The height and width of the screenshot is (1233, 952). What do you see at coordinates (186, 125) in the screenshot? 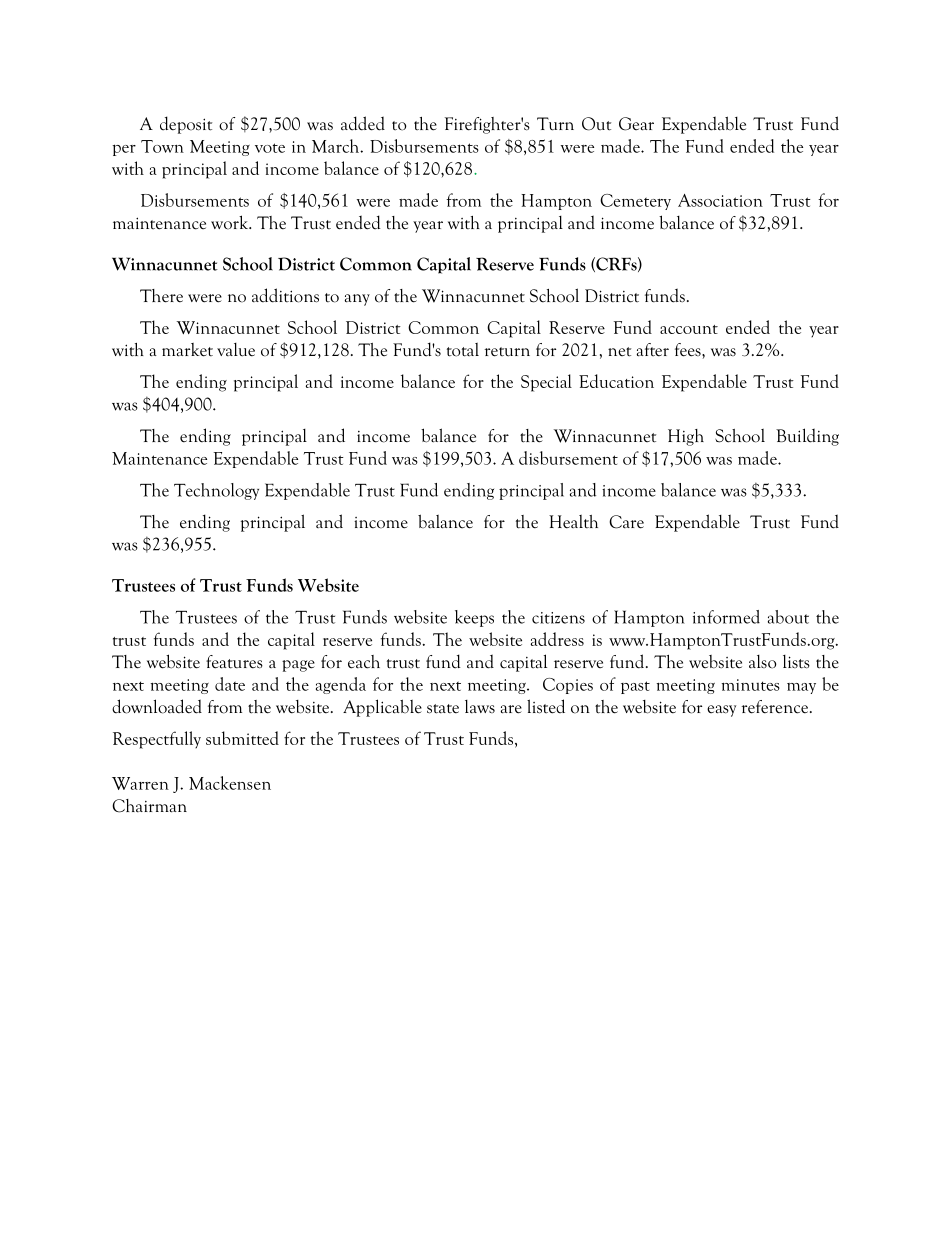
I see `deposit` at bounding box center [186, 125].
